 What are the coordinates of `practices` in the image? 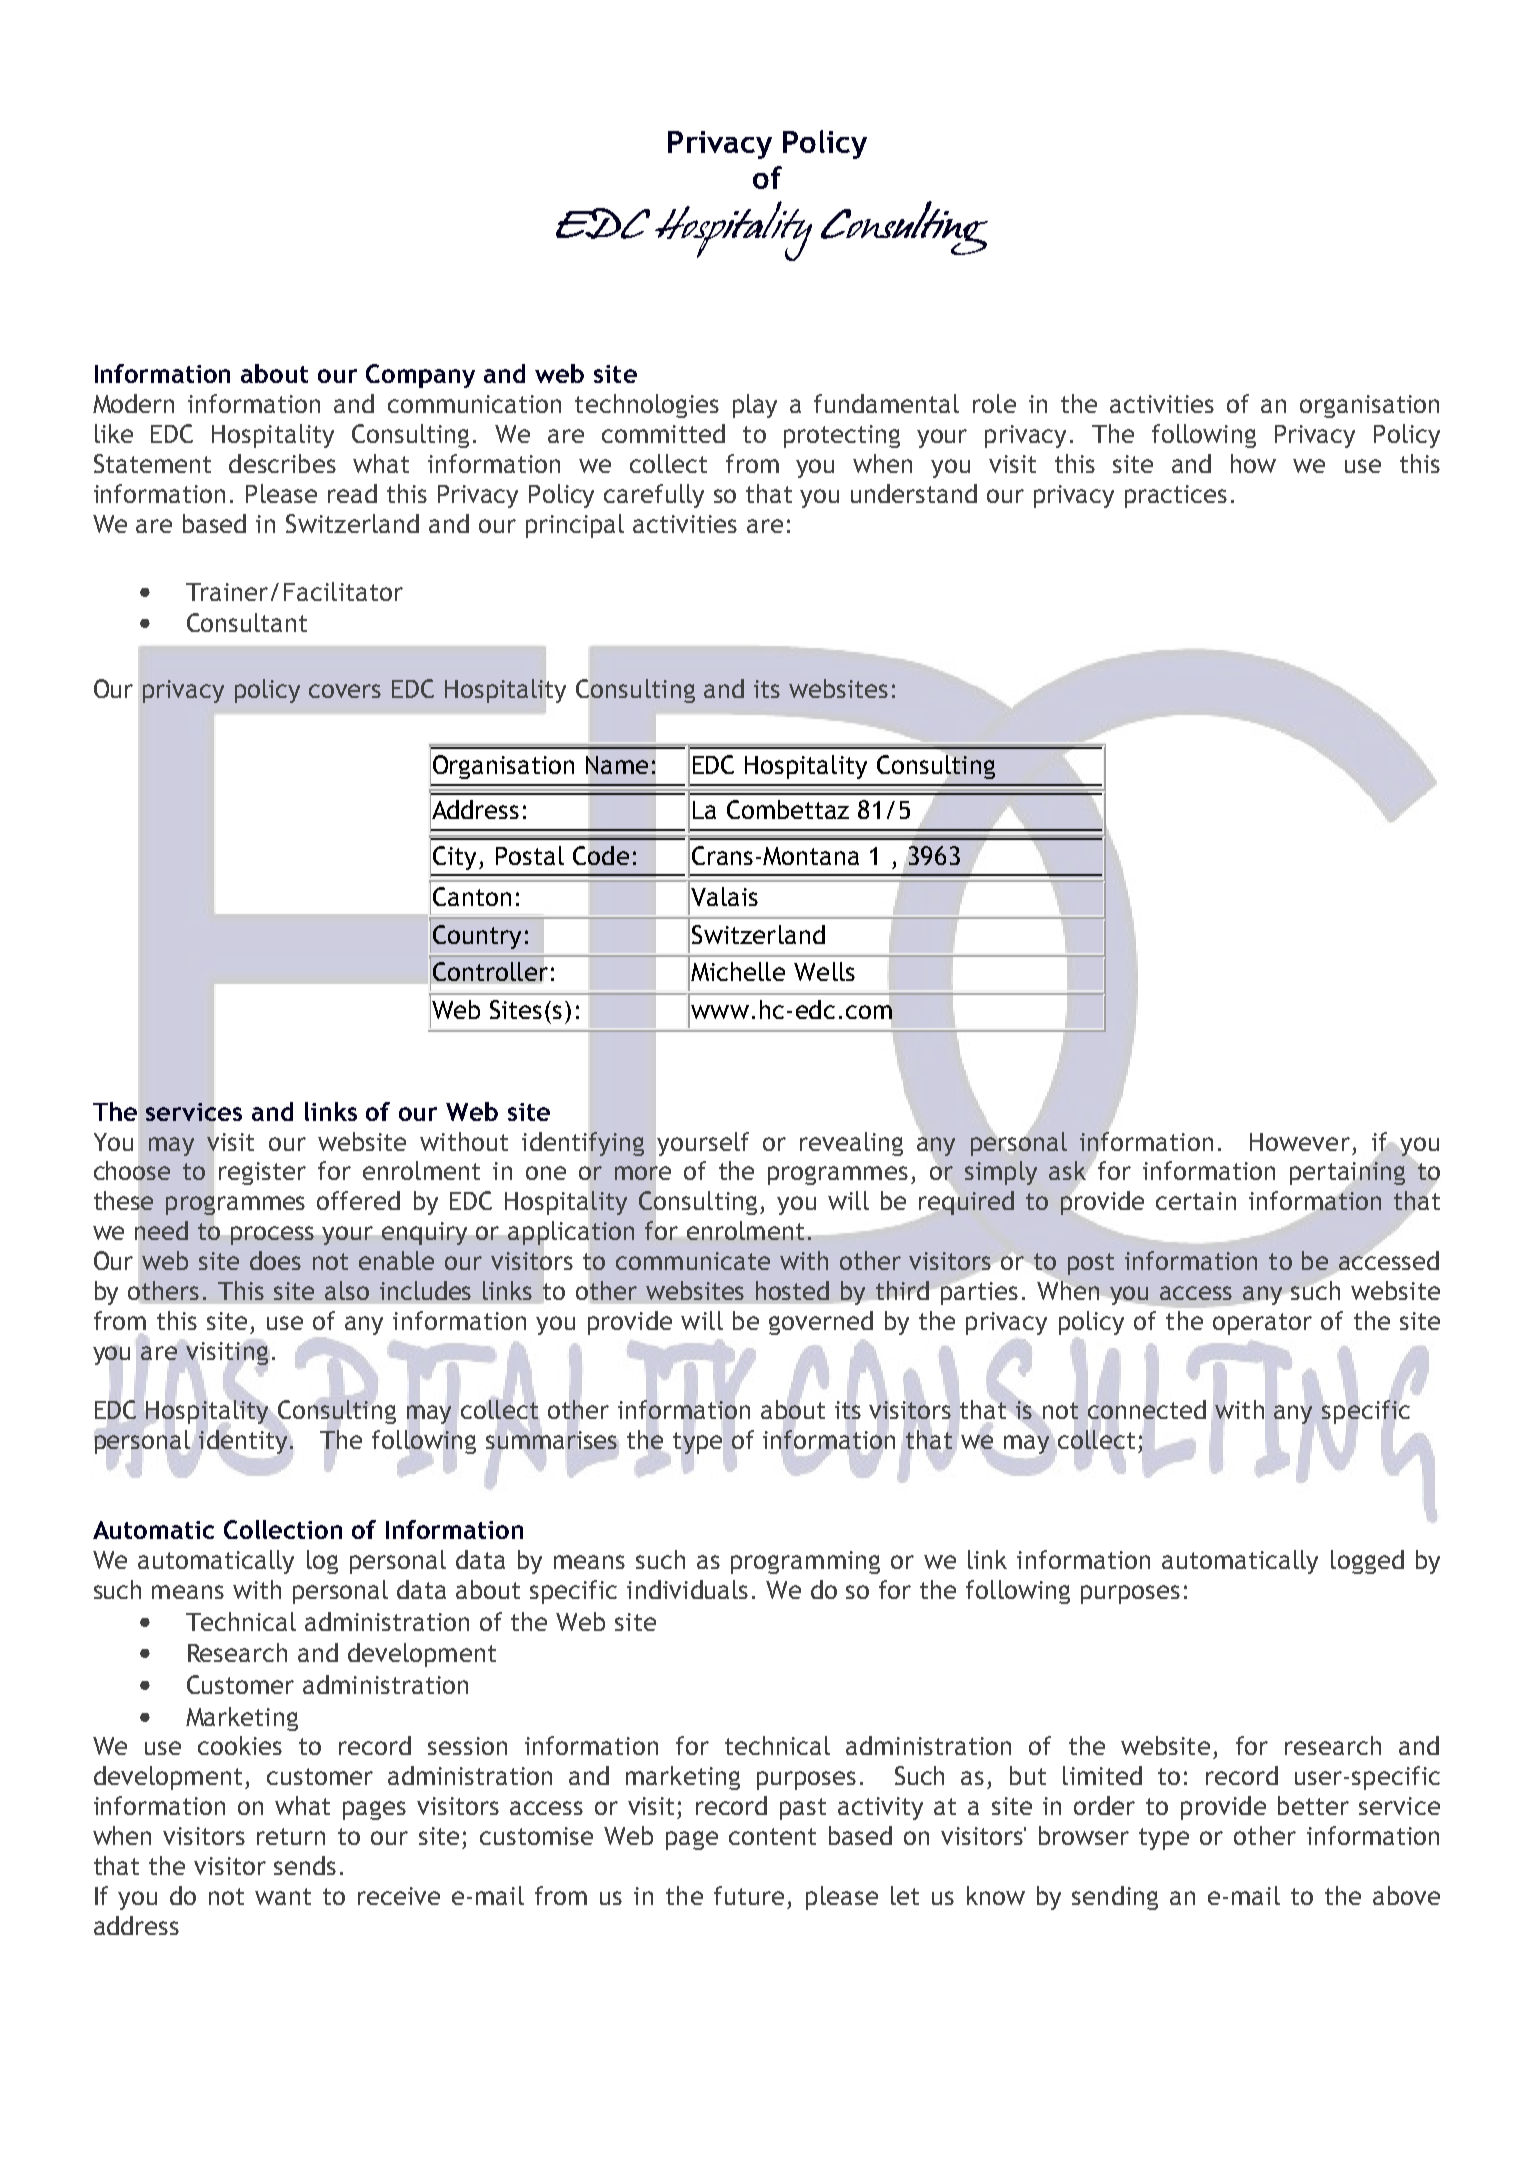 It's located at (1176, 496).
